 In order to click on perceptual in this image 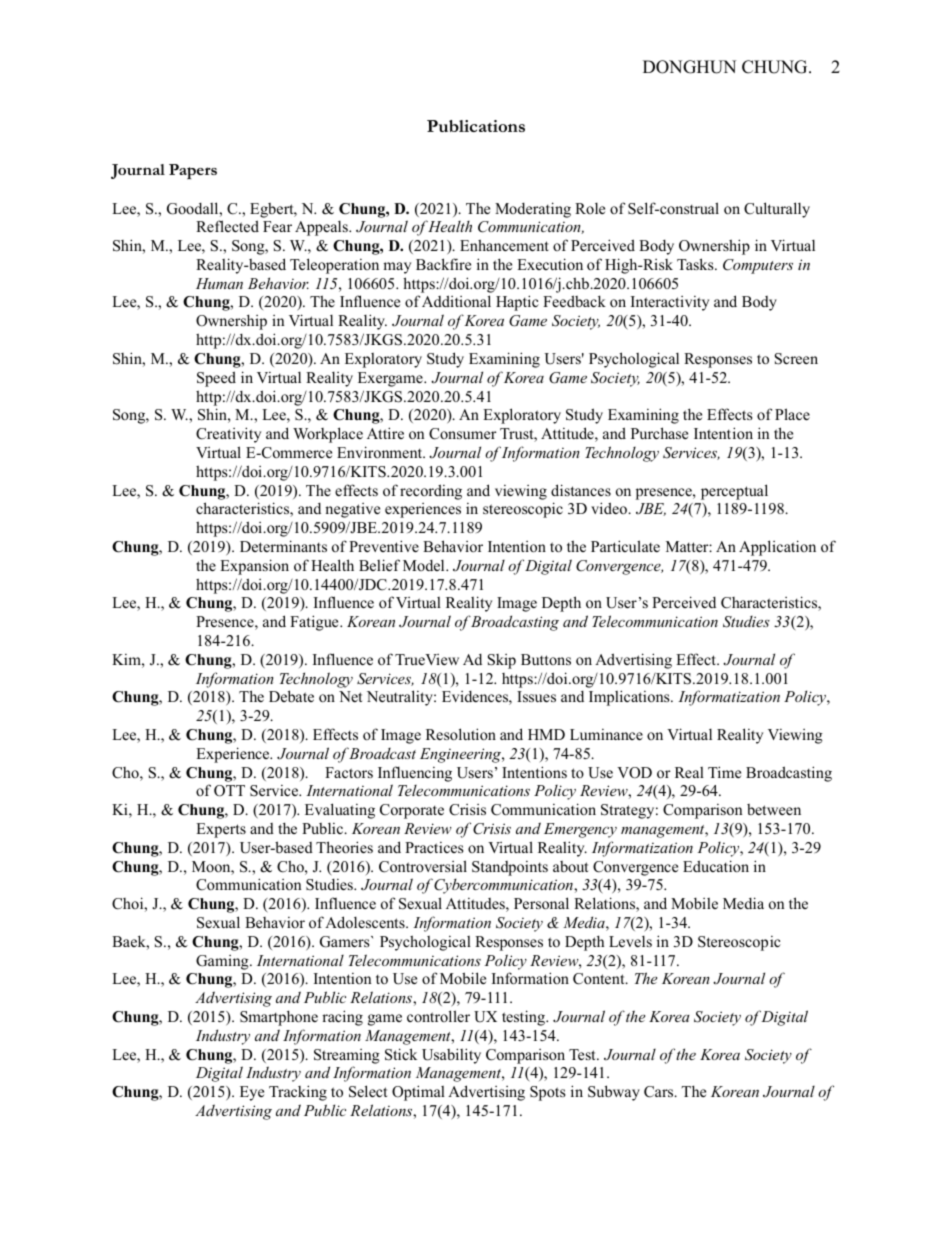, I will do `click(734, 492)`.
